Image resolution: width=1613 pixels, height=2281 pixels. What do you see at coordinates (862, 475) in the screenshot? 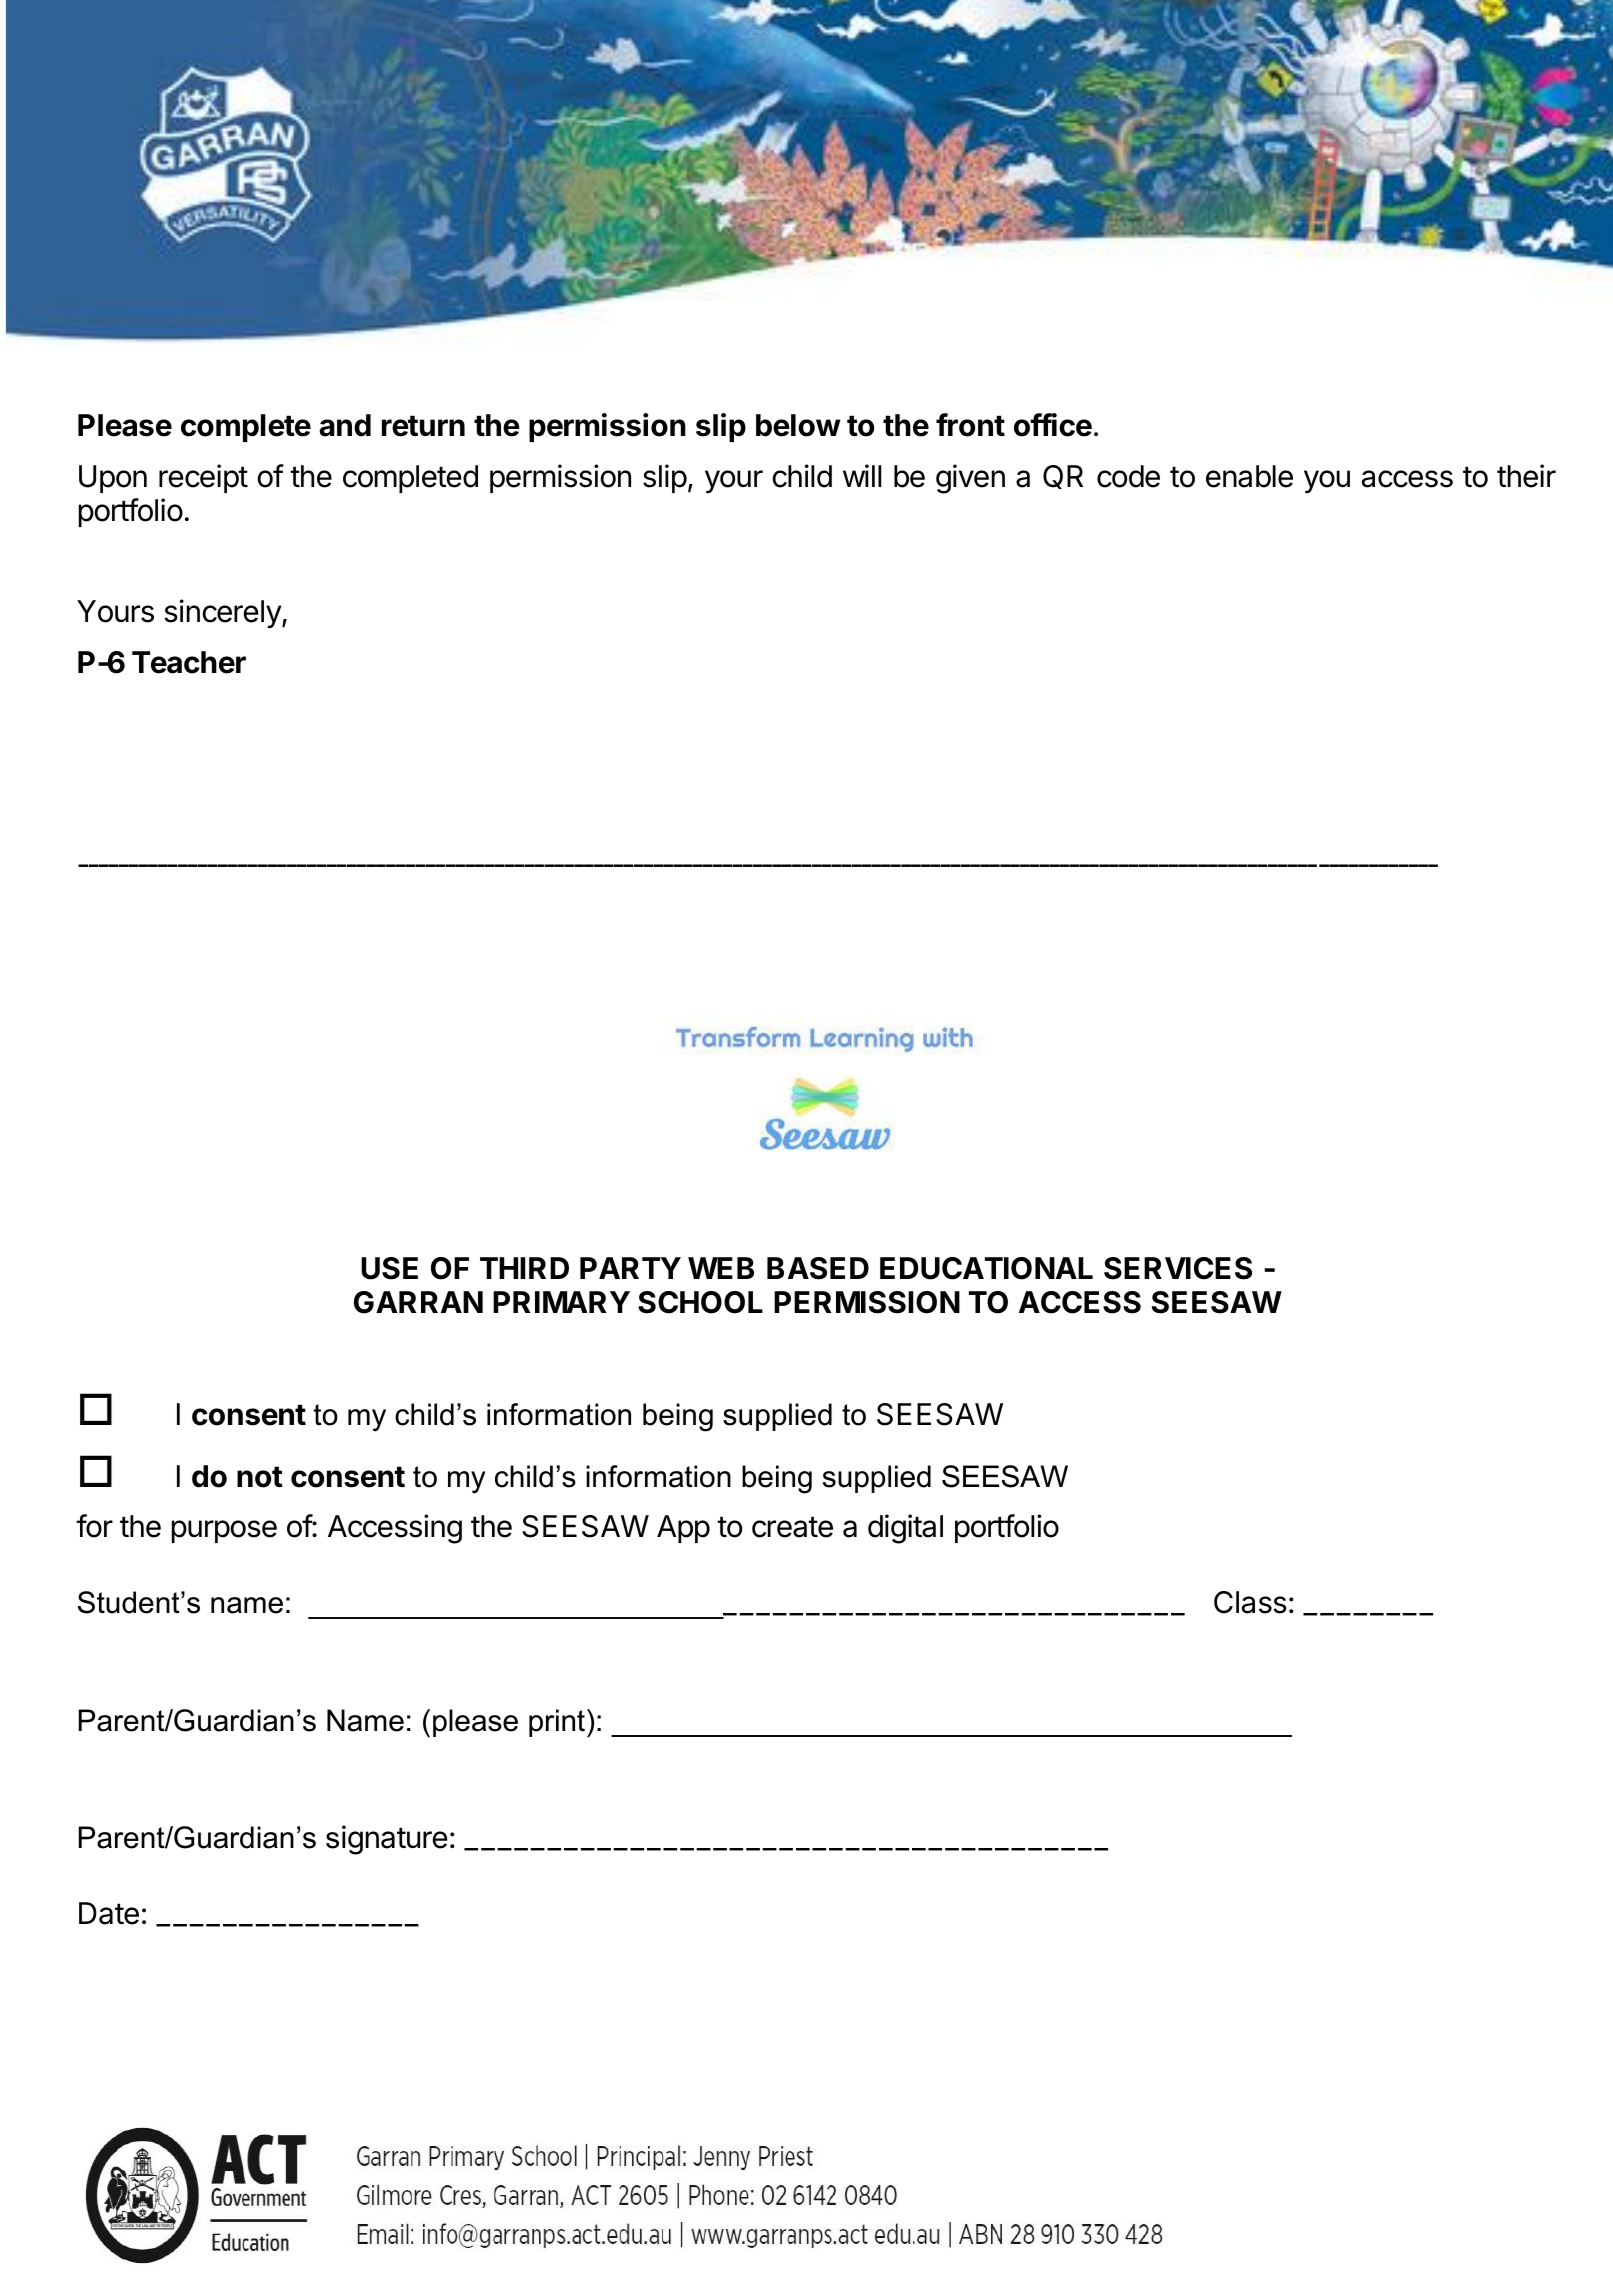
I see `will` at bounding box center [862, 475].
